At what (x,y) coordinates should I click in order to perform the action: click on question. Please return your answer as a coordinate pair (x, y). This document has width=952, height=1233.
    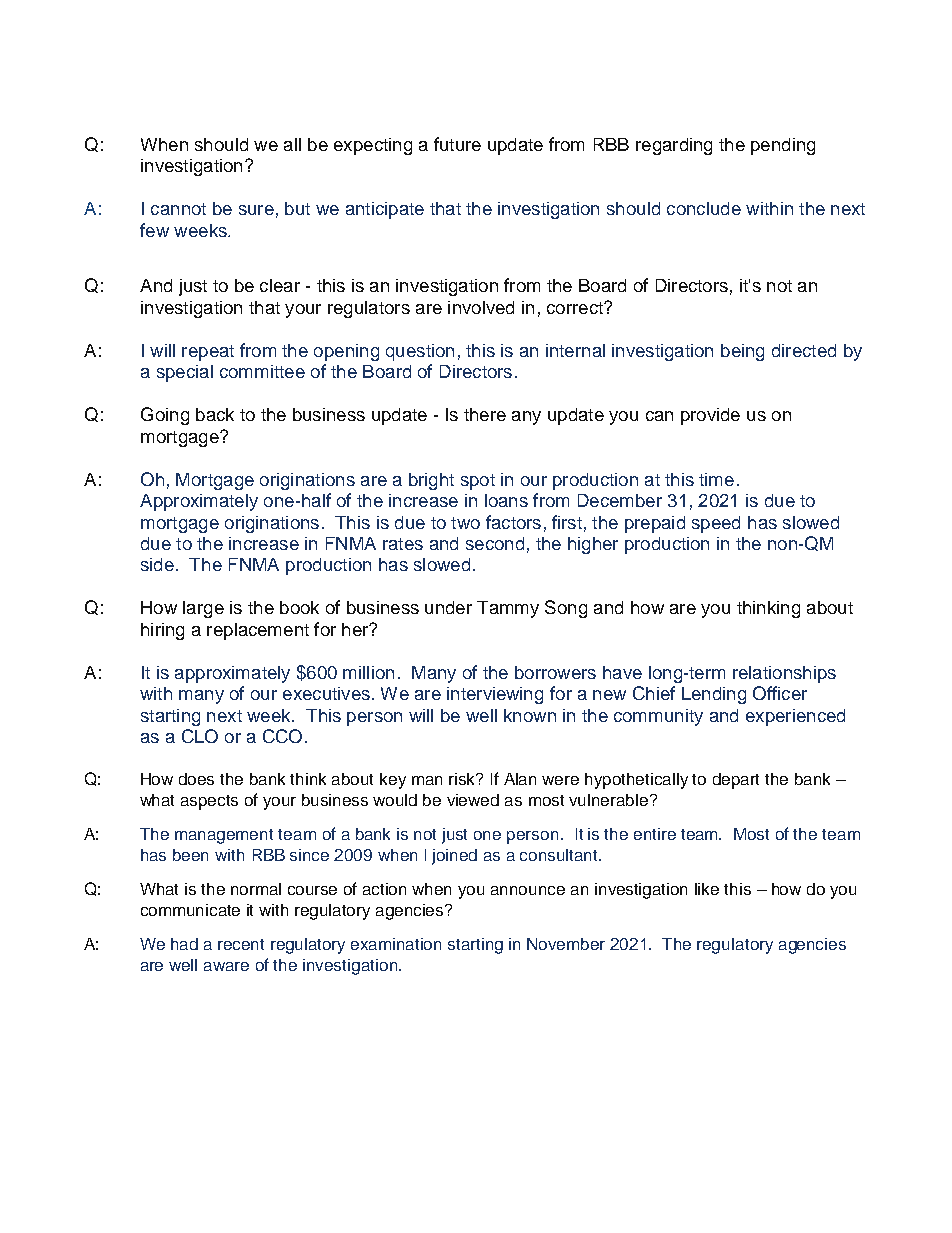
    Looking at the image, I should click on (420, 352).
